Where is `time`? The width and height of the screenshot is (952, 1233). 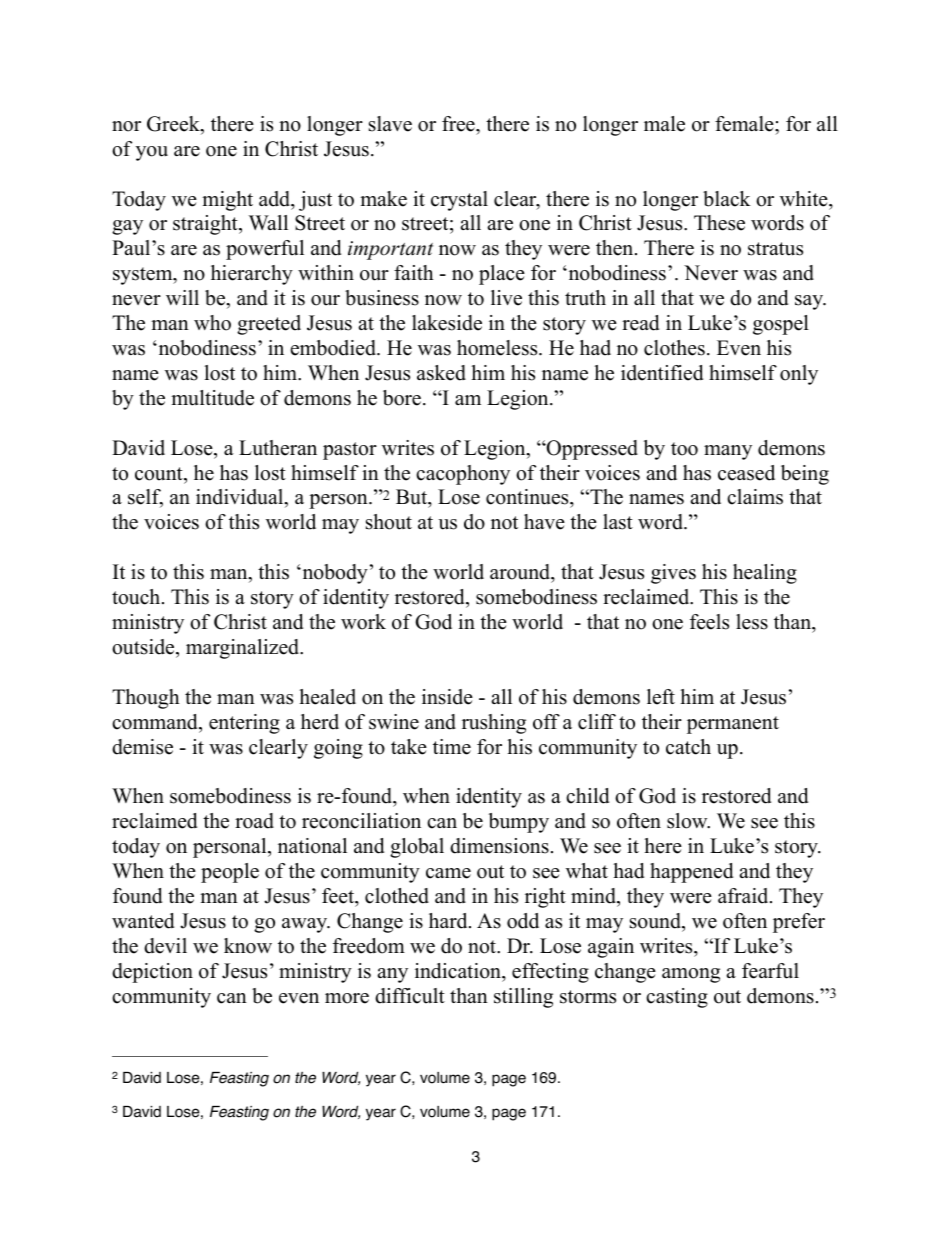
time is located at coordinates (452, 747).
